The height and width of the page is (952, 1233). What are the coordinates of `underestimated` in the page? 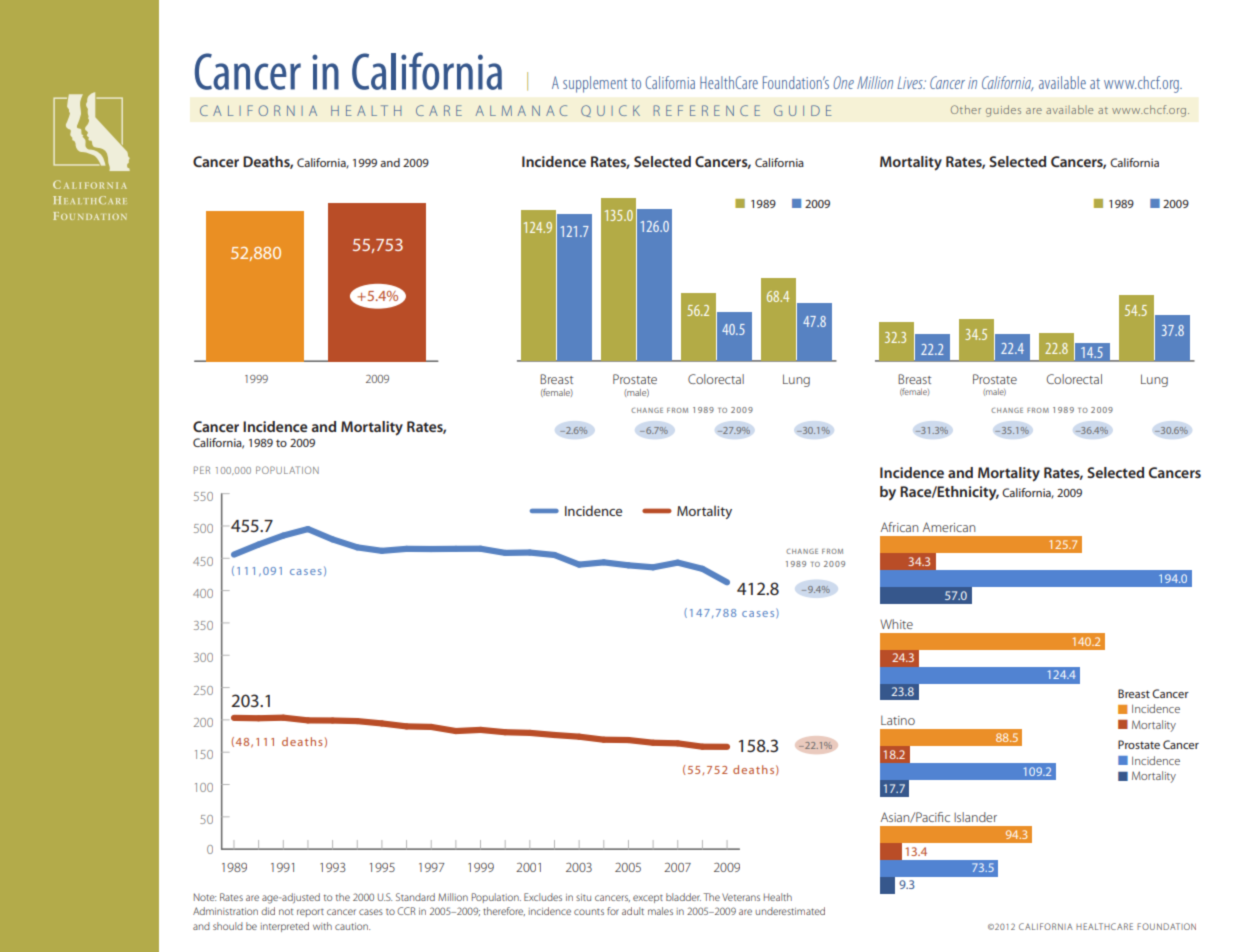 It's located at (790, 911).
